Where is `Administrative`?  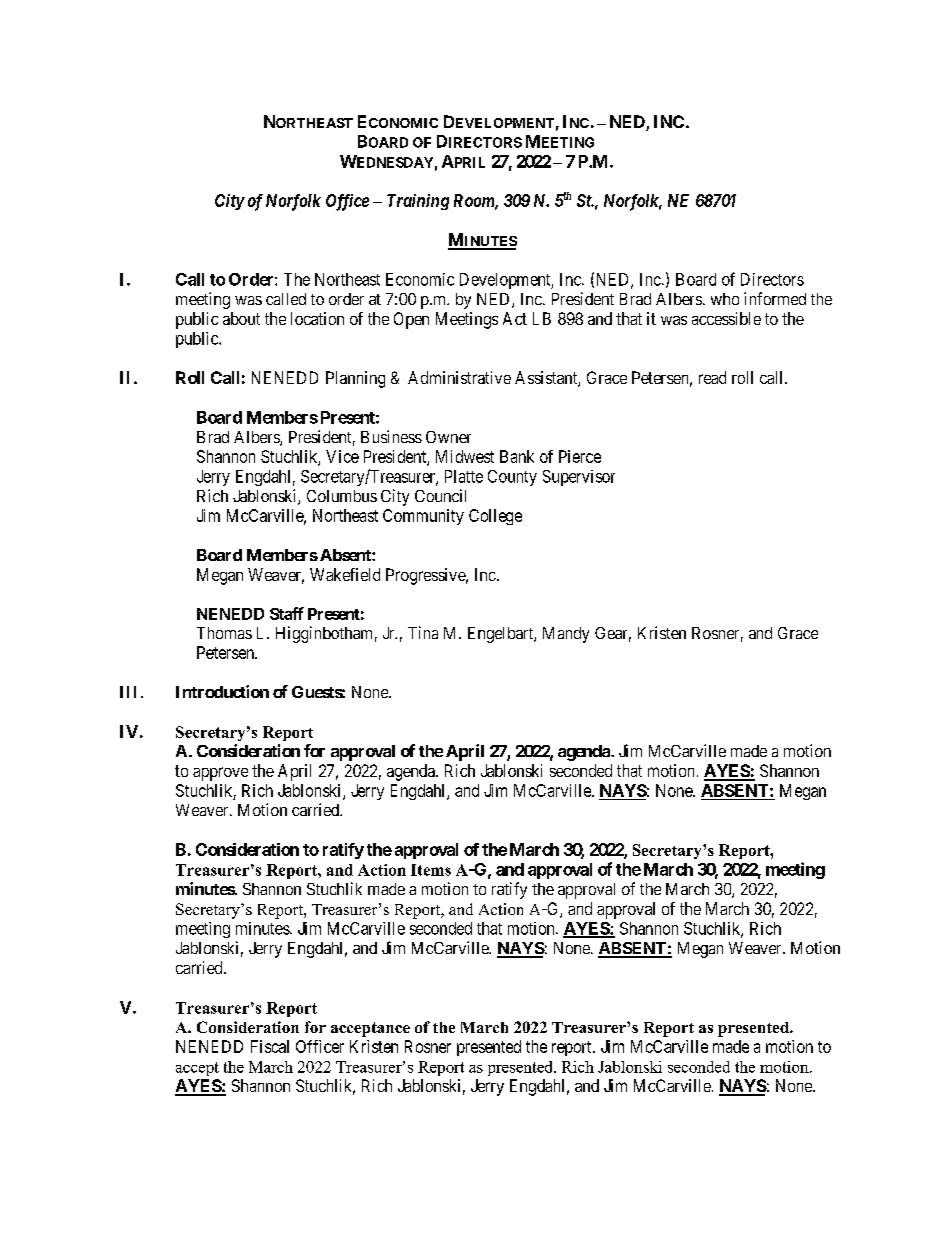
Administrative is located at coordinates (459, 377).
